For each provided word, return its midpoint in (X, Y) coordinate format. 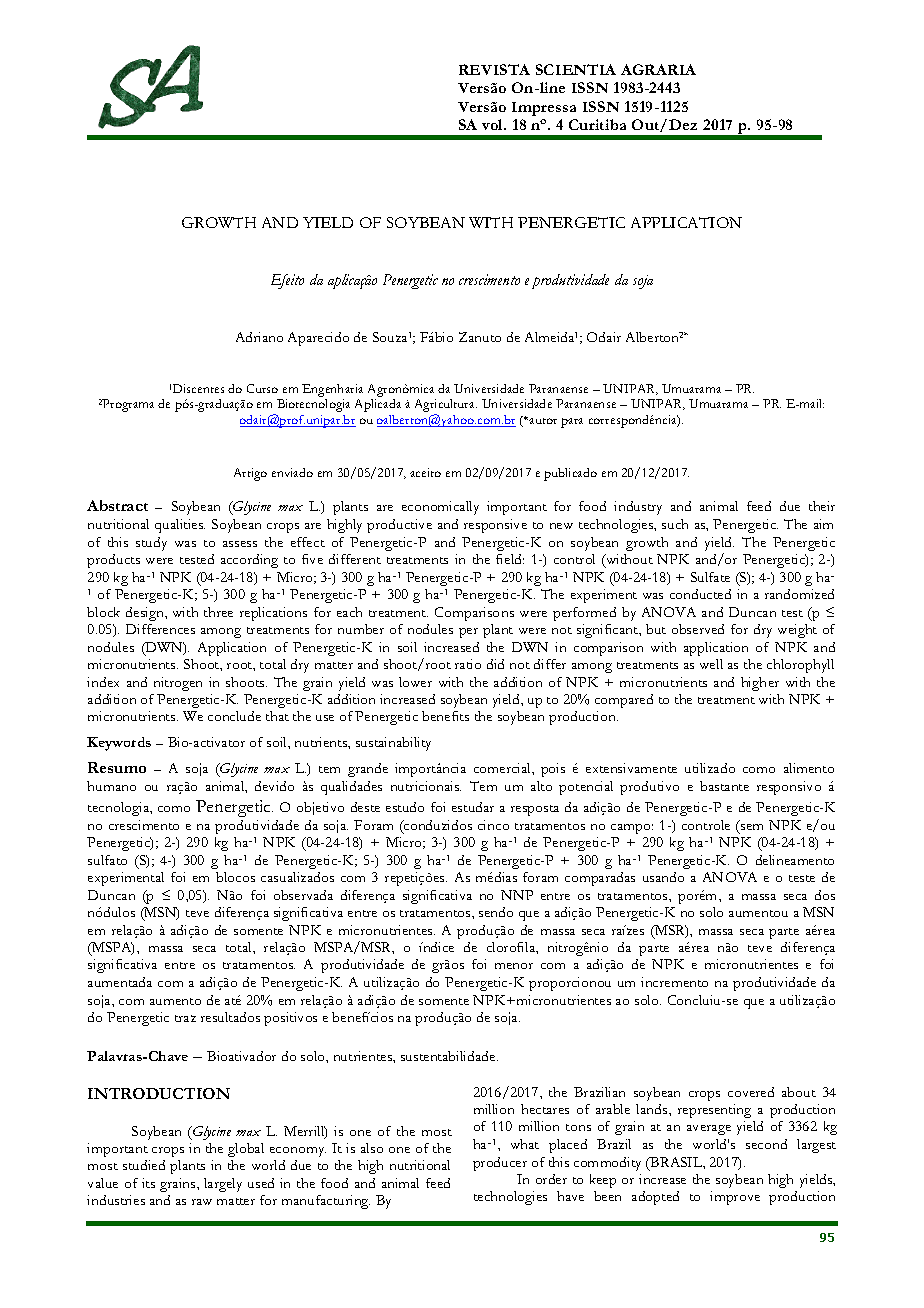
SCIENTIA (576, 69)
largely (223, 1185)
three (218, 612)
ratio (468, 664)
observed (698, 629)
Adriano (259, 337)
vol (494, 124)
